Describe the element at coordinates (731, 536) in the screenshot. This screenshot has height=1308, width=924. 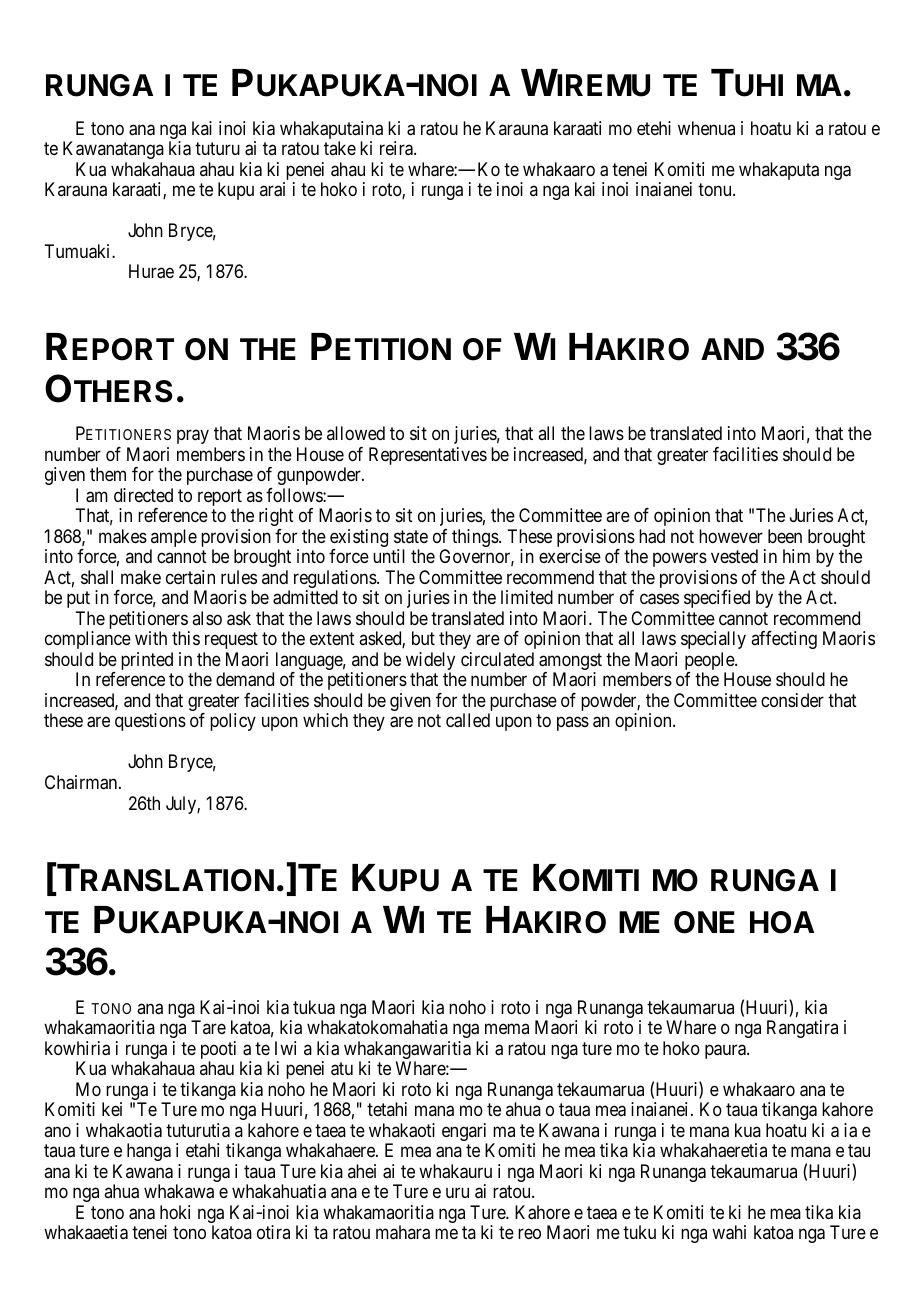
I see `however` at that location.
